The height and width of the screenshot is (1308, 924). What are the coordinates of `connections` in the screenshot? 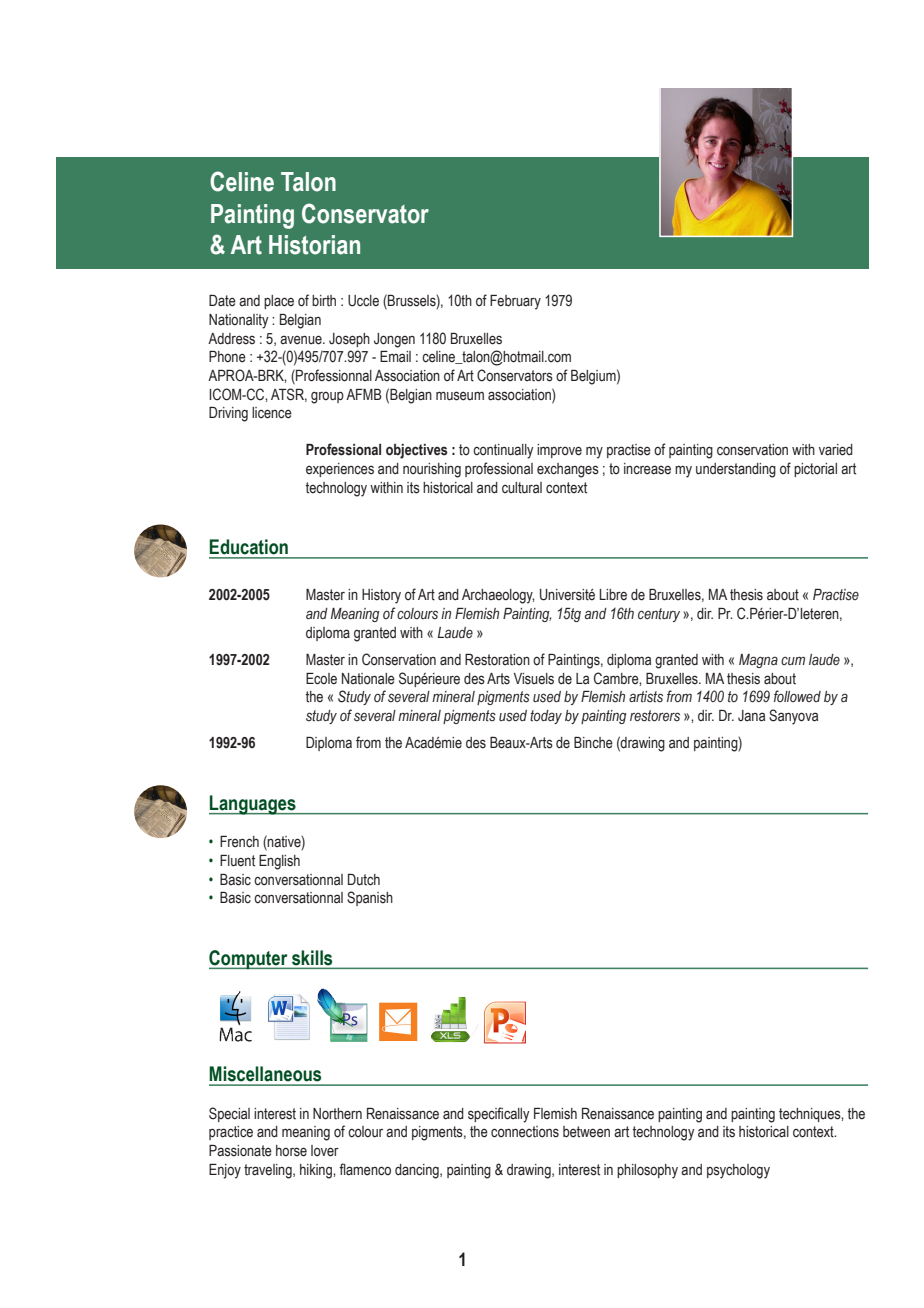 It's located at (525, 1132).
